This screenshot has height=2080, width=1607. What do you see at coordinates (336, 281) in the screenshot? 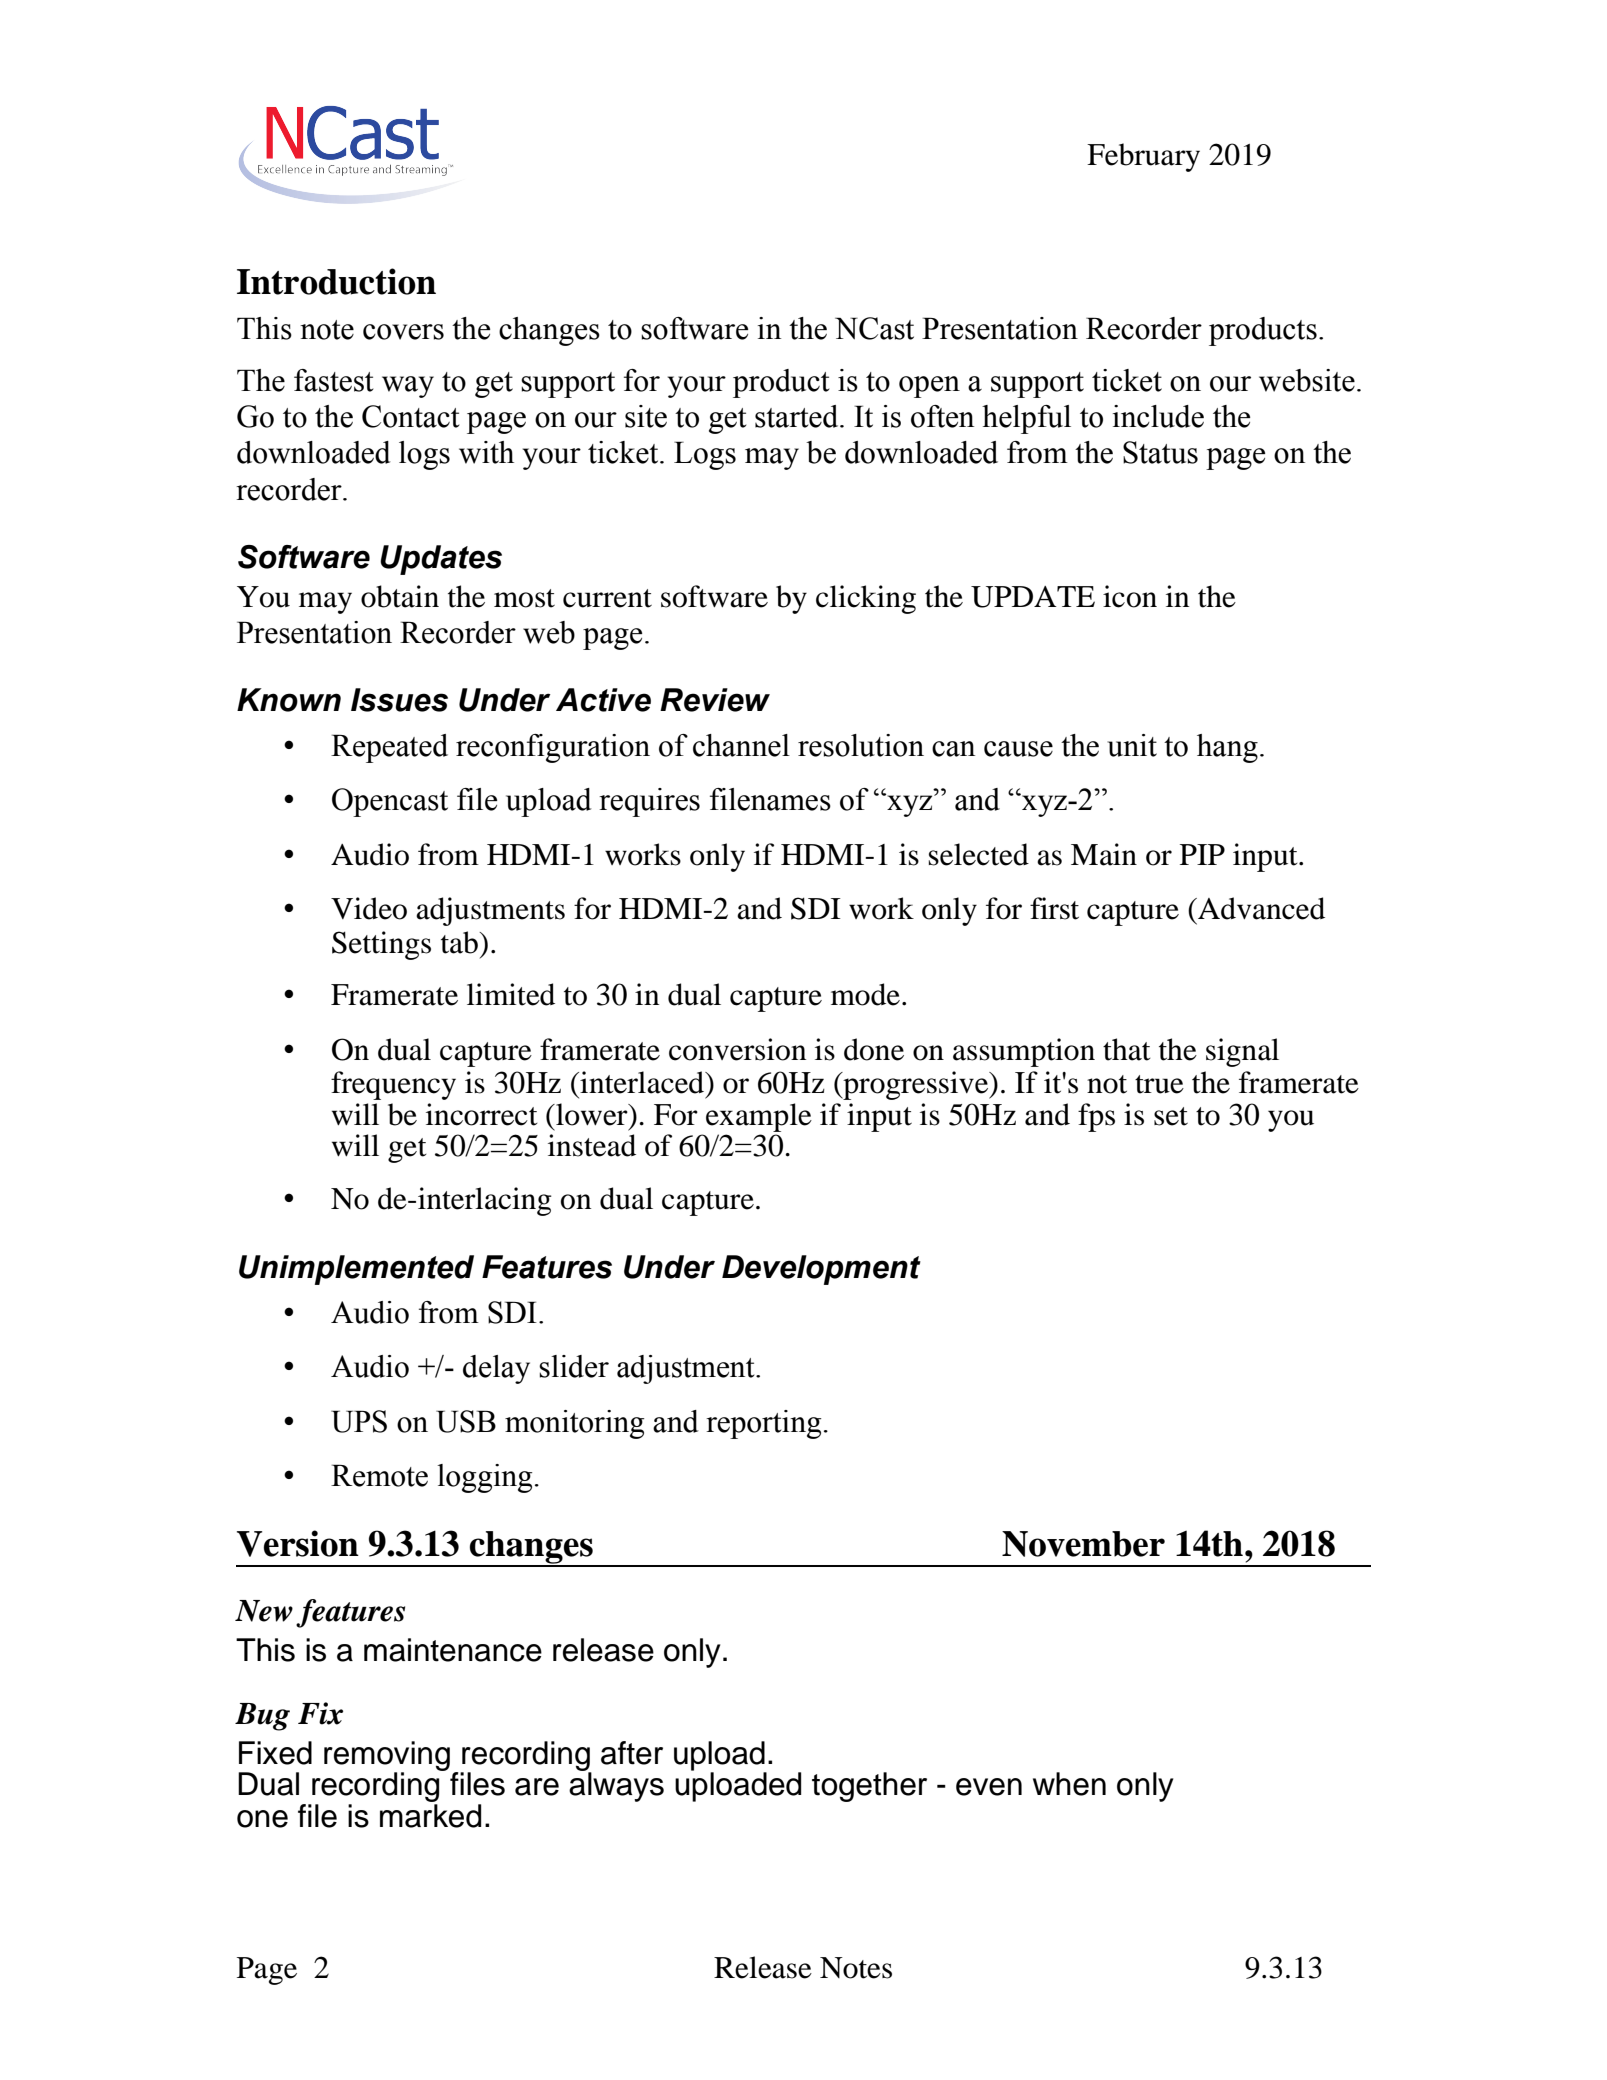
I see `Introduction` at bounding box center [336, 281].
